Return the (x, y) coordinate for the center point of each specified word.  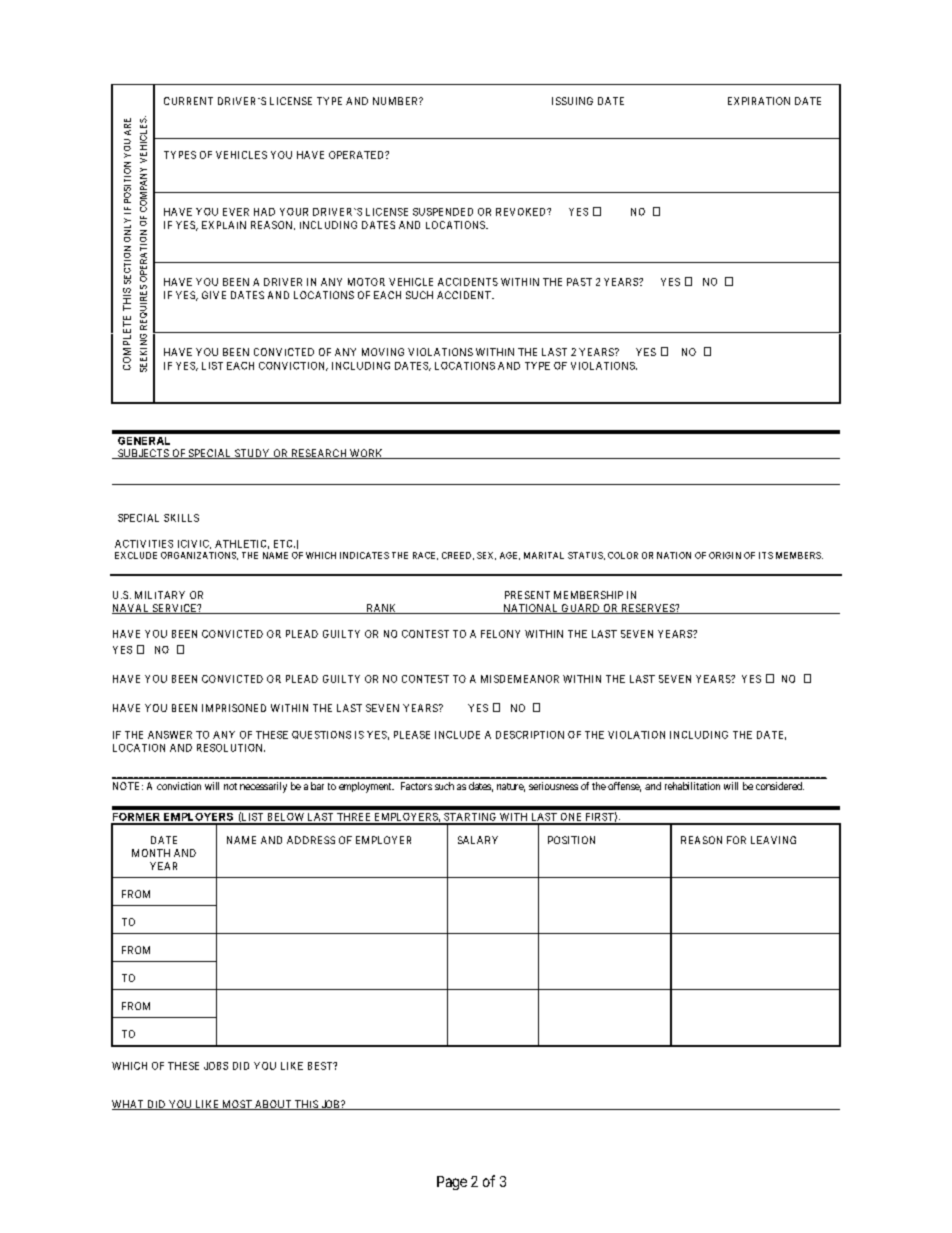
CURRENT (188, 101)
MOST (237, 1105)
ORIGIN (725, 555)
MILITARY (160, 595)
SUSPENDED (443, 212)
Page (452, 1183)
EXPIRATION (759, 101)
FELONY (500, 634)
